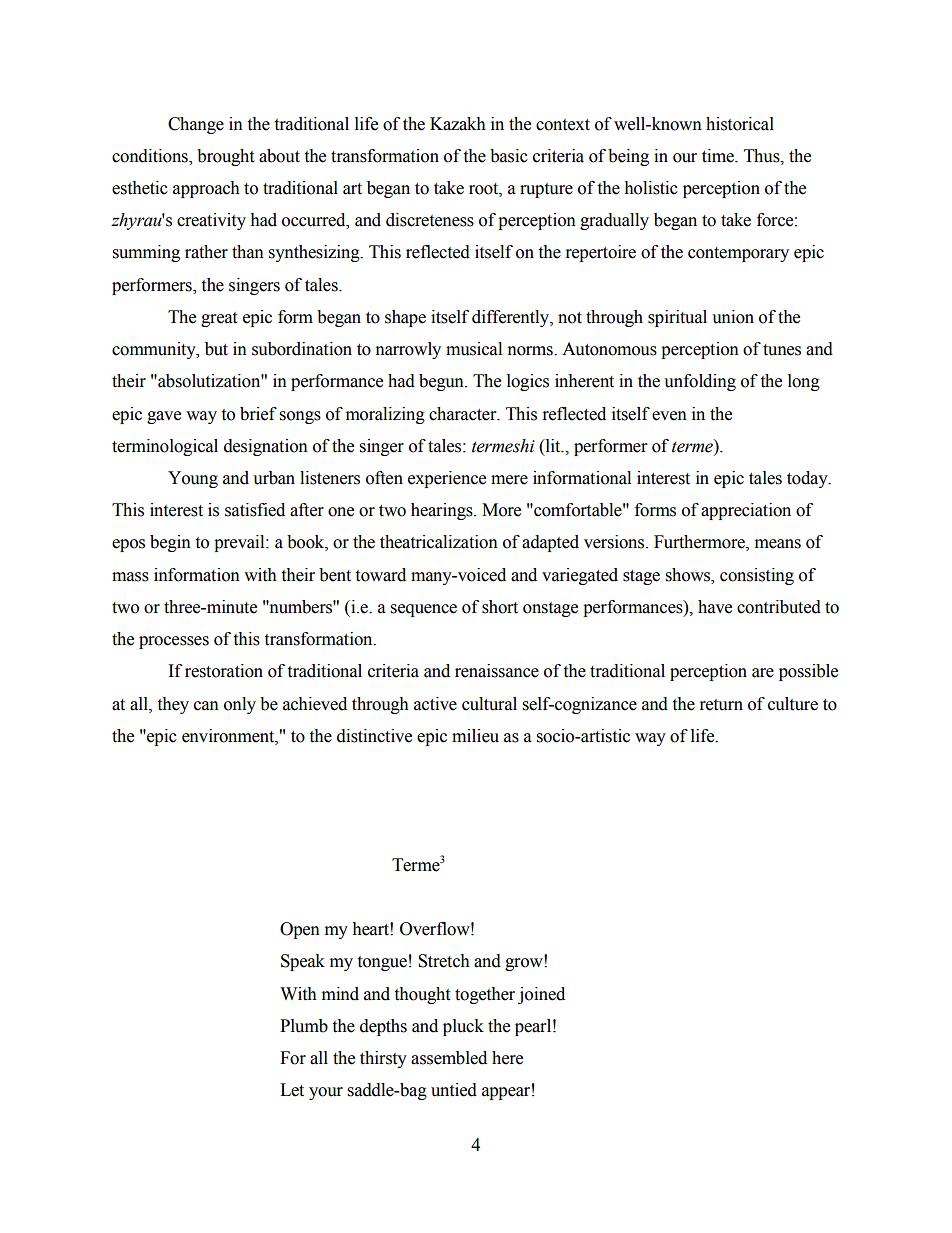 Image resolution: width=952 pixels, height=1233 pixels. Describe the element at coordinates (509, 156) in the screenshot. I see `basic` at that location.
